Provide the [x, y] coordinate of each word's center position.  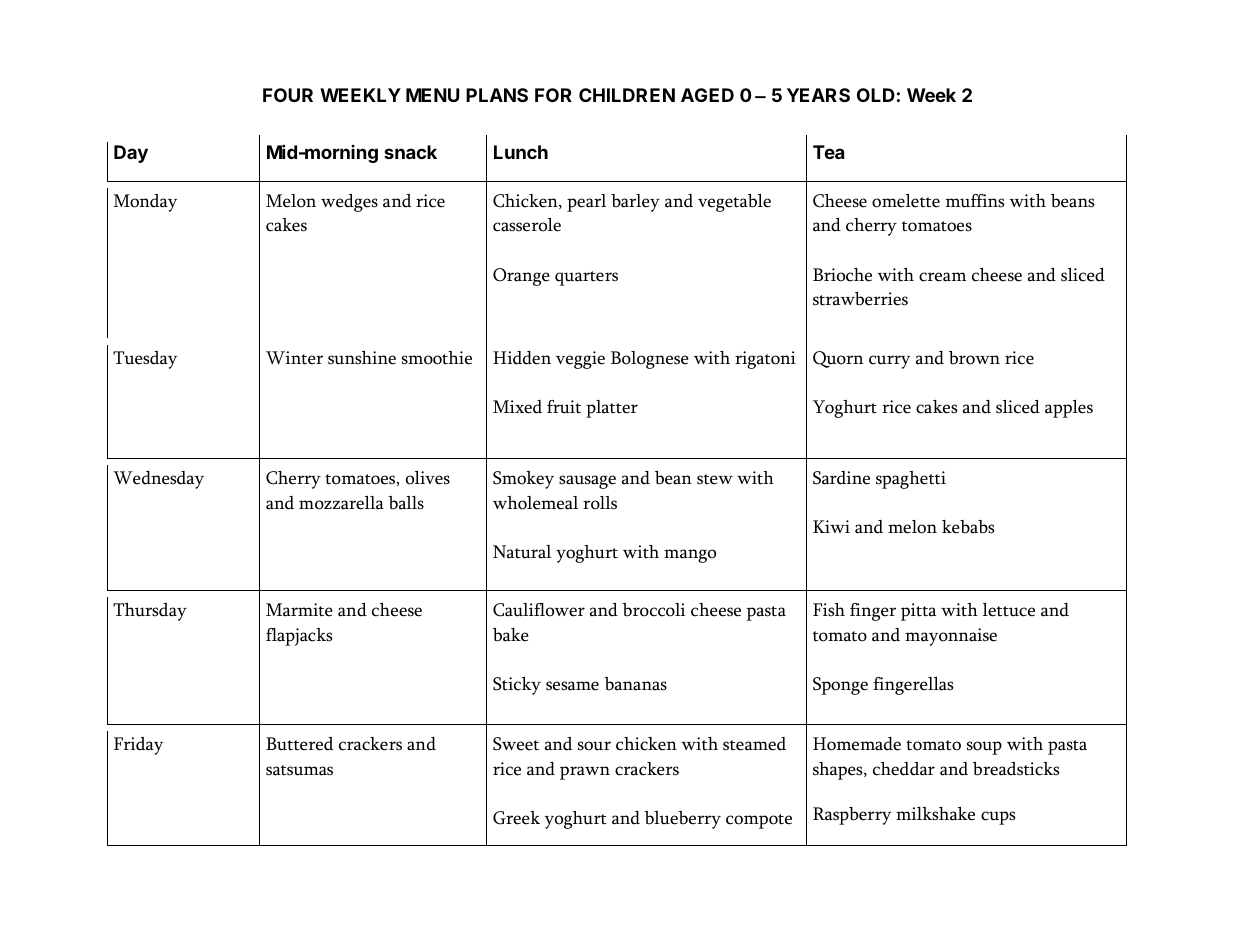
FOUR [288, 95]
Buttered [299, 744]
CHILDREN [627, 95]
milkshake [935, 814]
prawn [585, 773]
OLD [876, 95]
